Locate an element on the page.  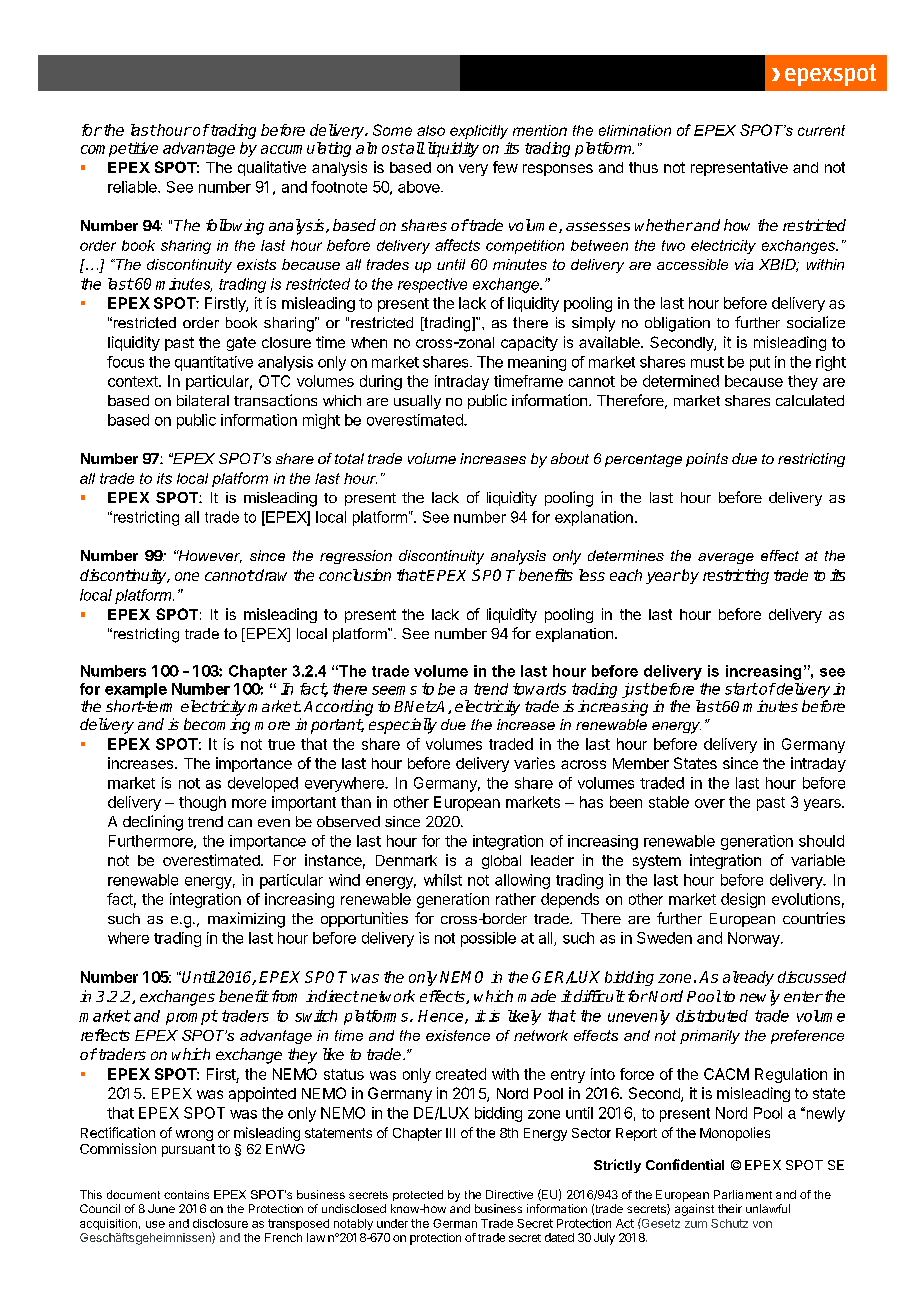
whilst is located at coordinates (443, 880).
